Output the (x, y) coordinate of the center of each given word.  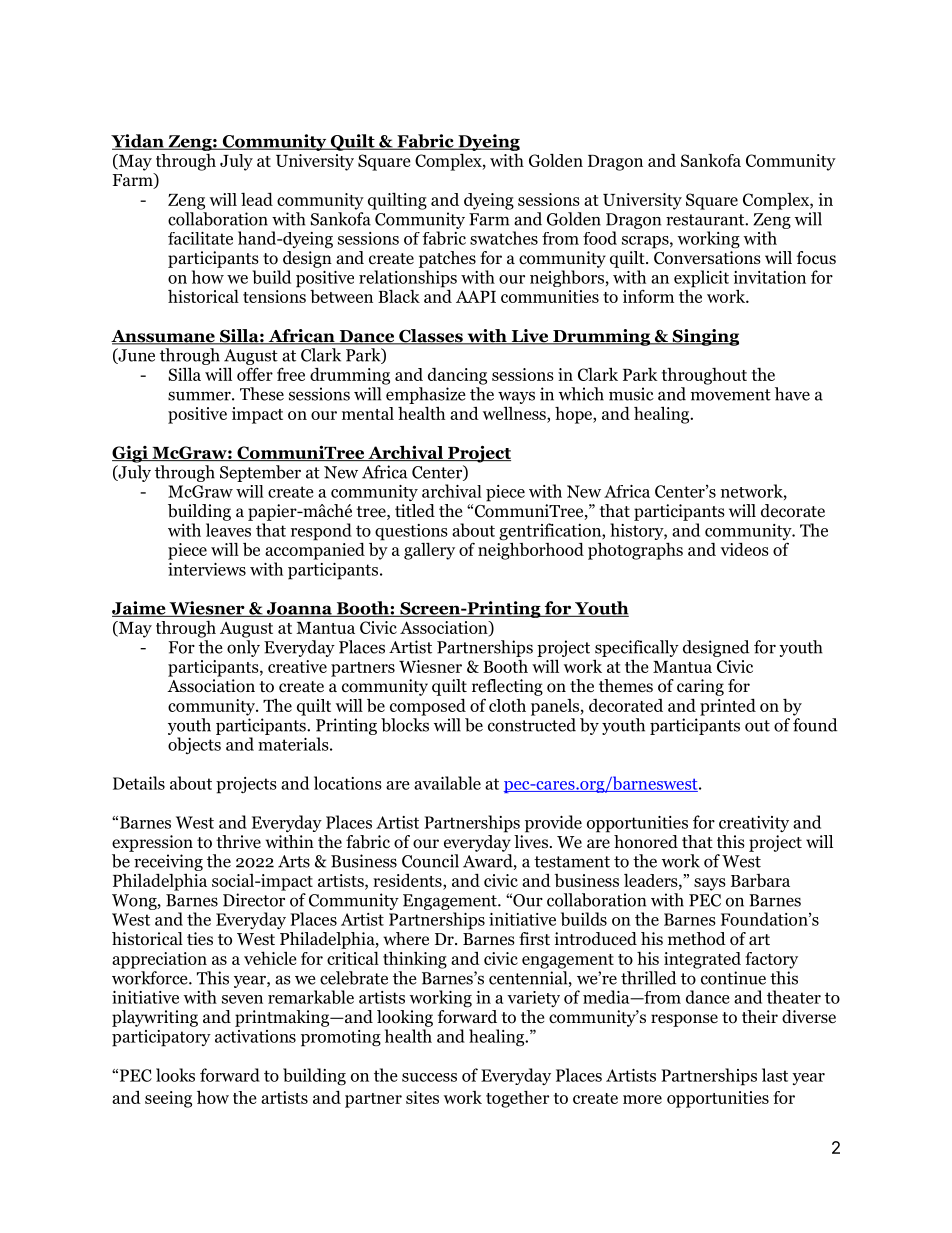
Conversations (707, 258)
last (775, 1075)
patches (447, 259)
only (243, 648)
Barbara (760, 880)
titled (415, 510)
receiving (168, 864)
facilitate (200, 238)
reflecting (507, 687)
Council (430, 861)
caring (700, 687)
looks (175, 1075)
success (429, 1077)
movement (731, 395)
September (260, 473)
